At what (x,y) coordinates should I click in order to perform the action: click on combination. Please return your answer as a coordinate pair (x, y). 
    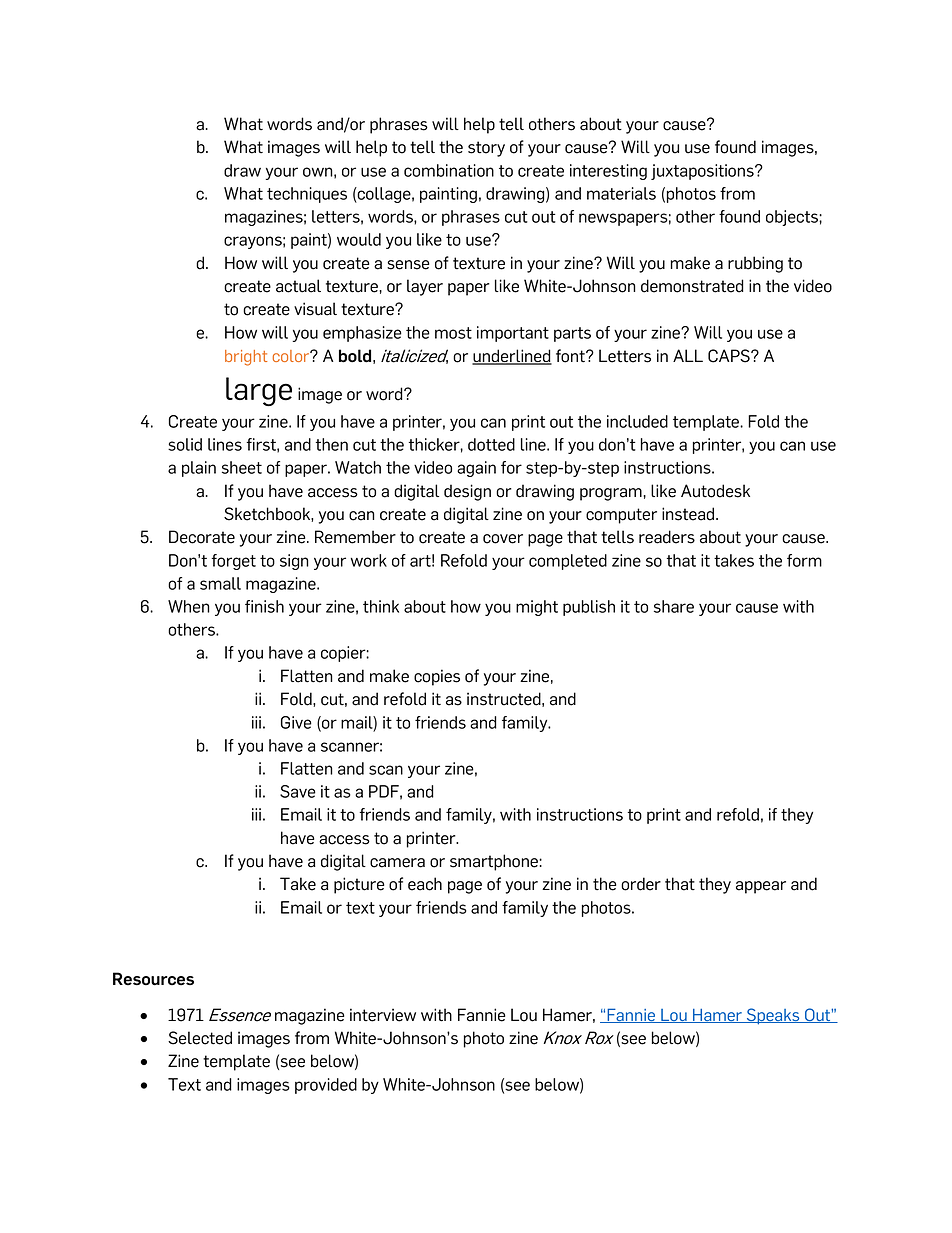
    Looking at the image, I should click on (449, 170).
